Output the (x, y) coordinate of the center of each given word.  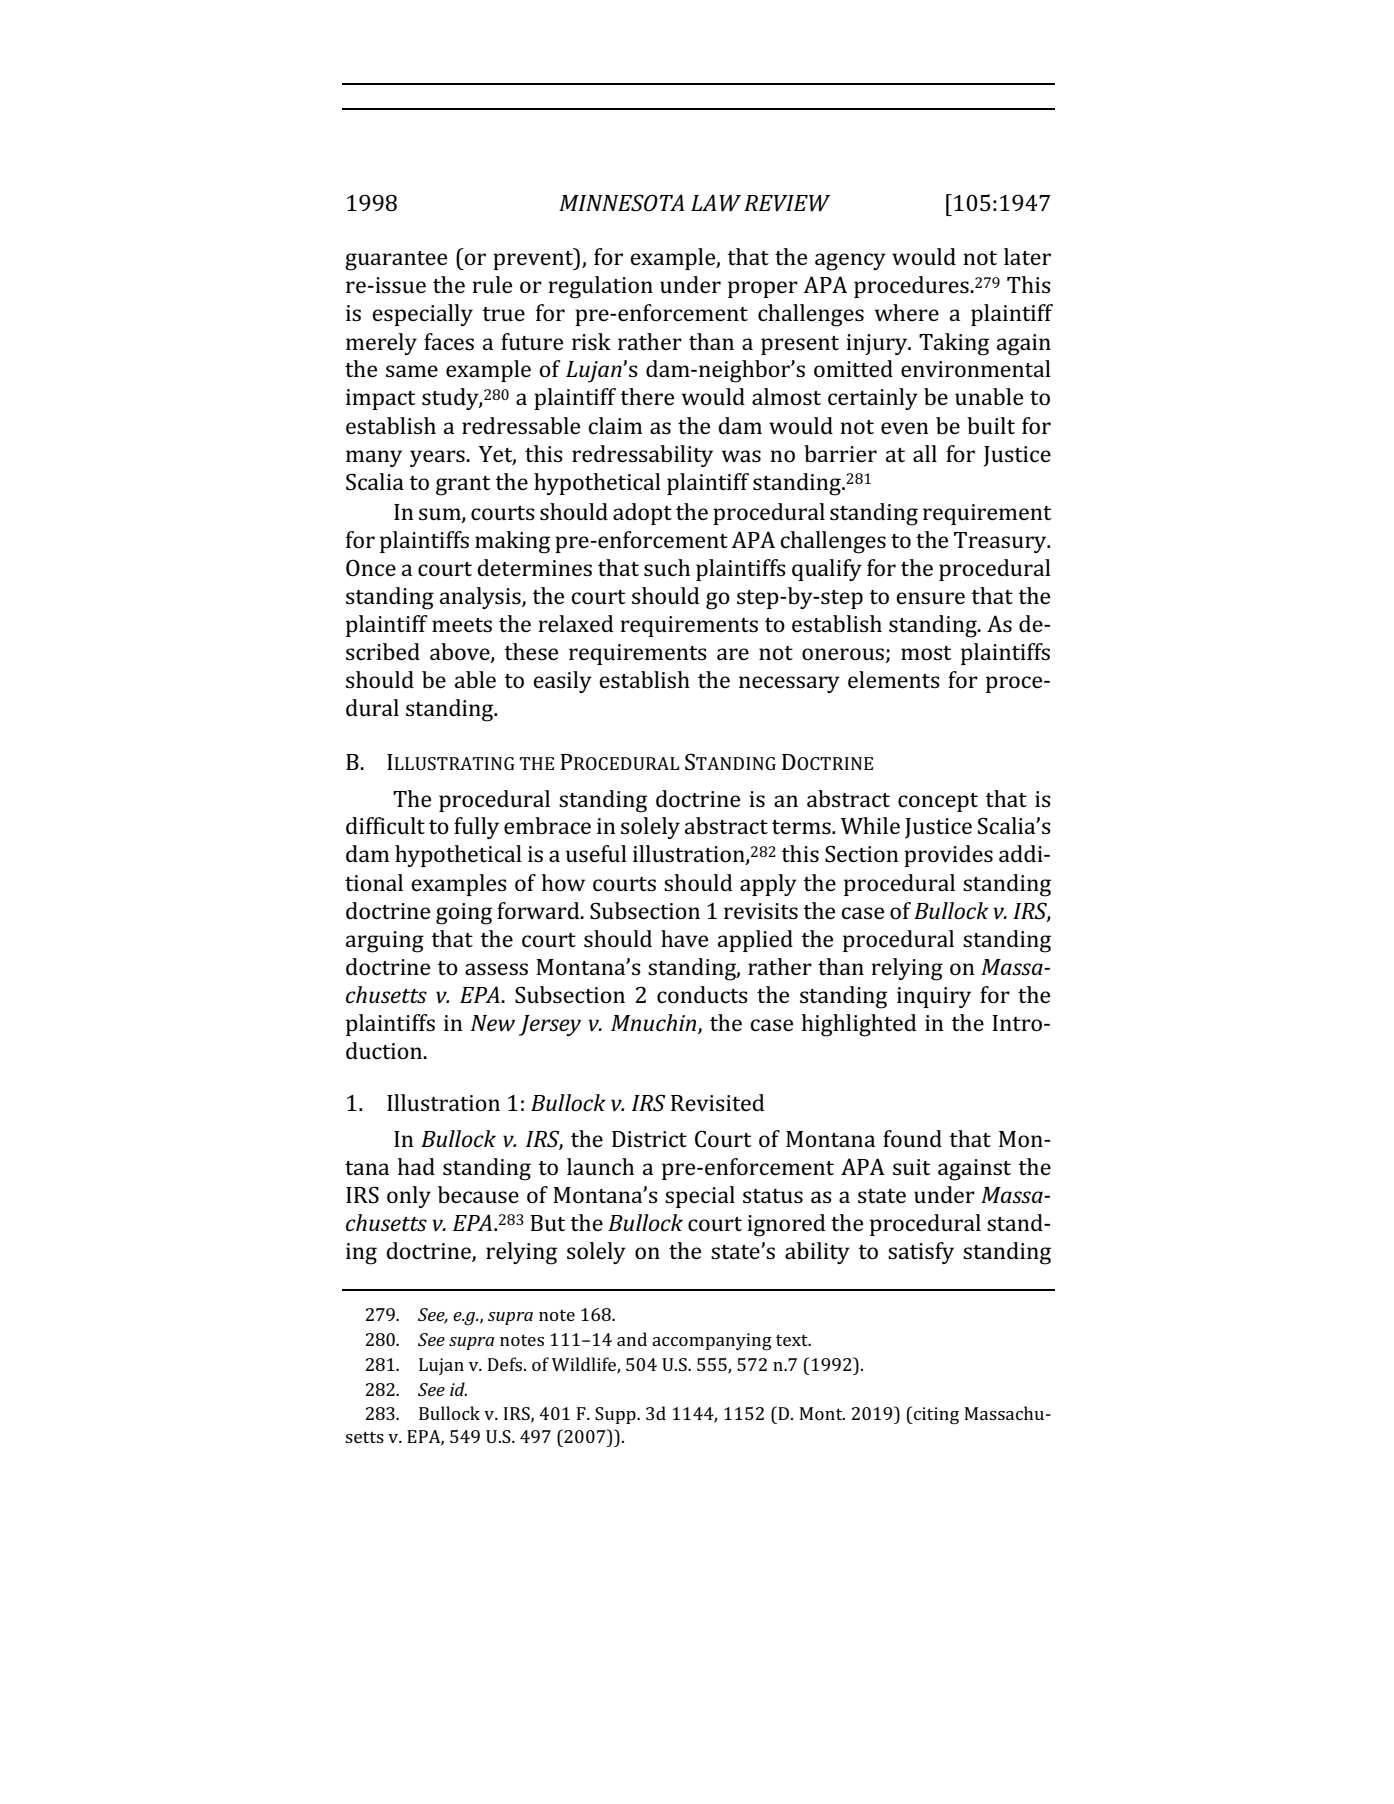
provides (948, 856)
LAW (716, 202)
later (1027, 256)
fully (476, 828)
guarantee (396, 261)
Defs (506, 1364)
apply (768, 885)
